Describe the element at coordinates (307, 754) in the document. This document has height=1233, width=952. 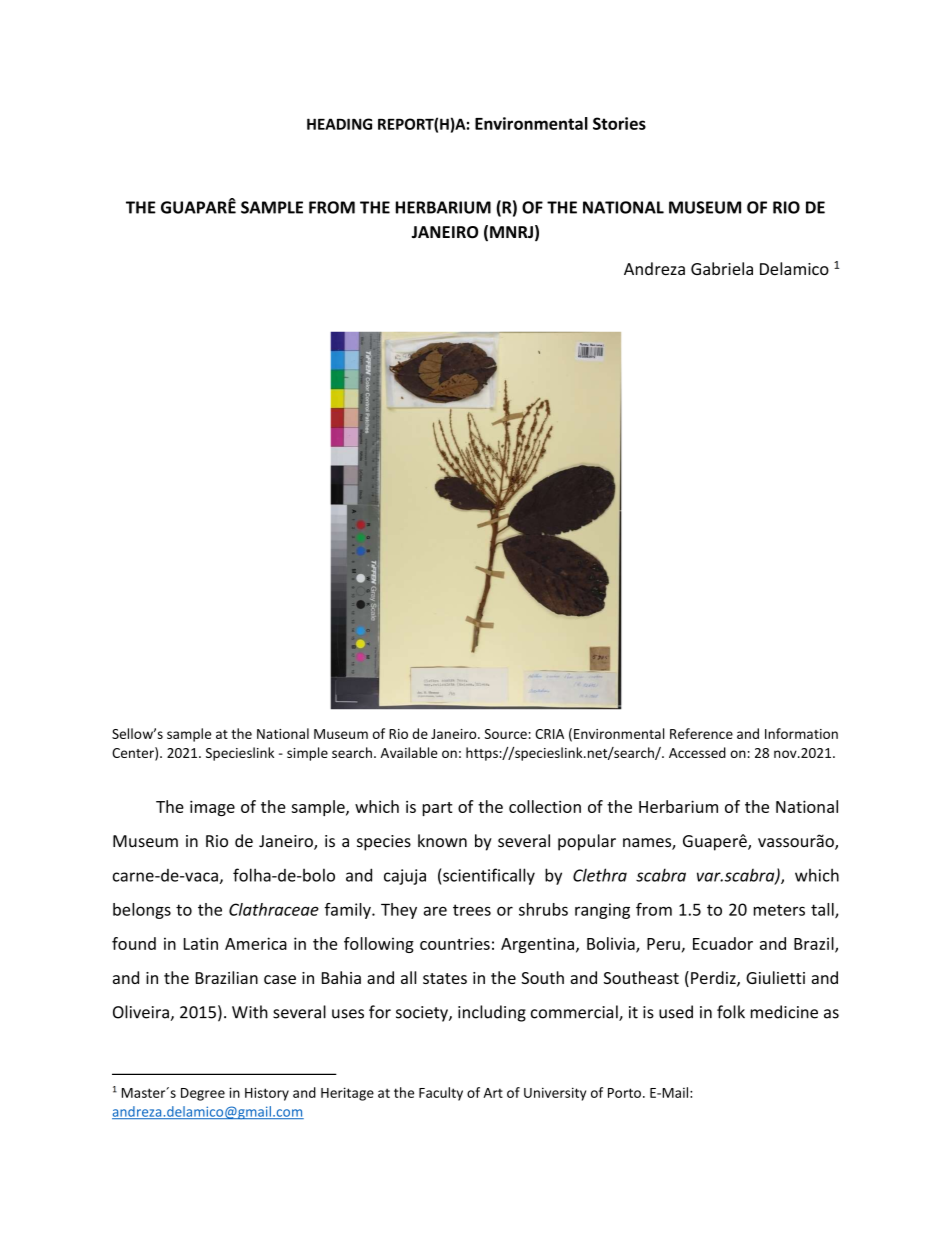
I see `simple` at that location.
